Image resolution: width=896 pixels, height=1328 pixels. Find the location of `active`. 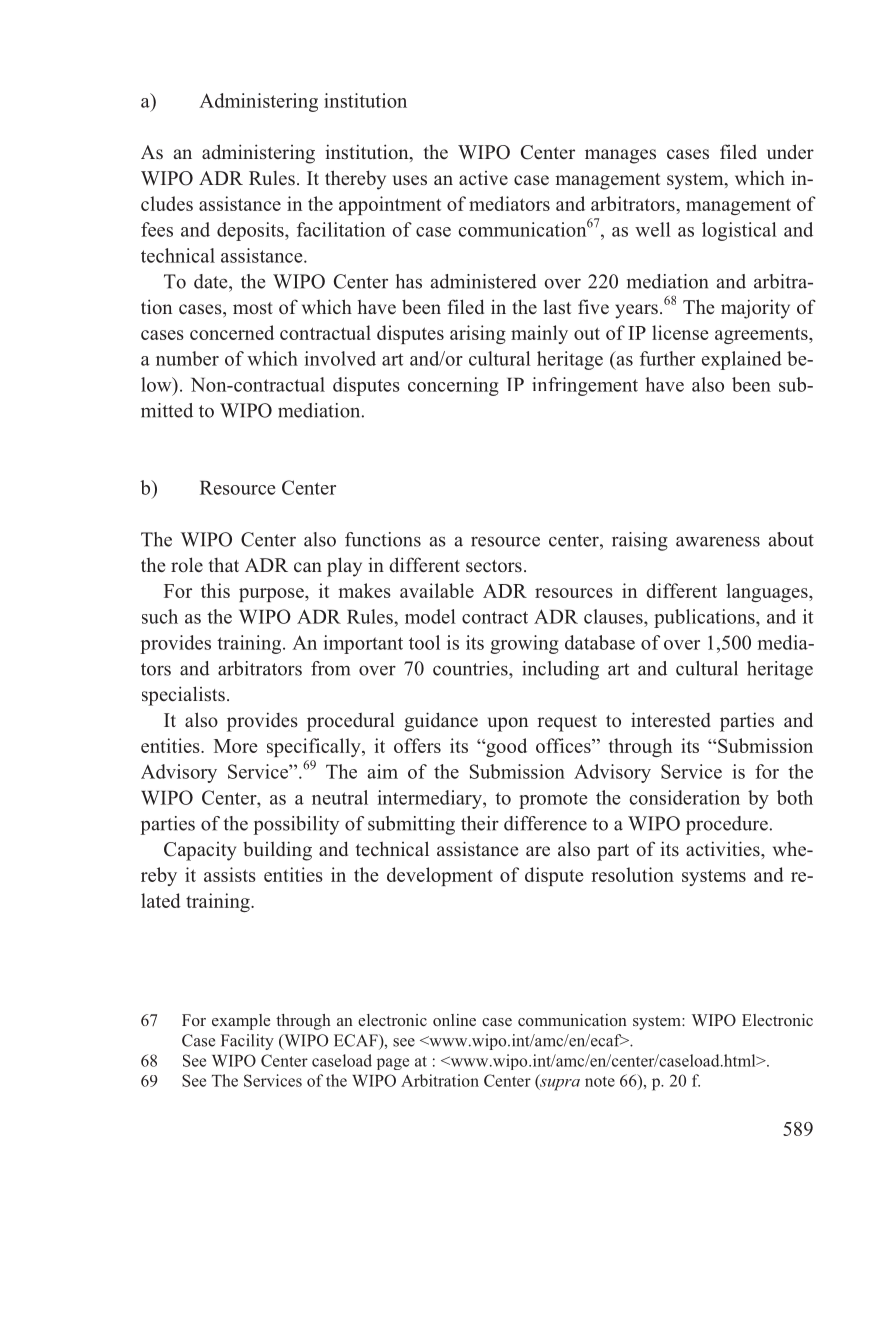

active is located at coordinates (483, 178).
